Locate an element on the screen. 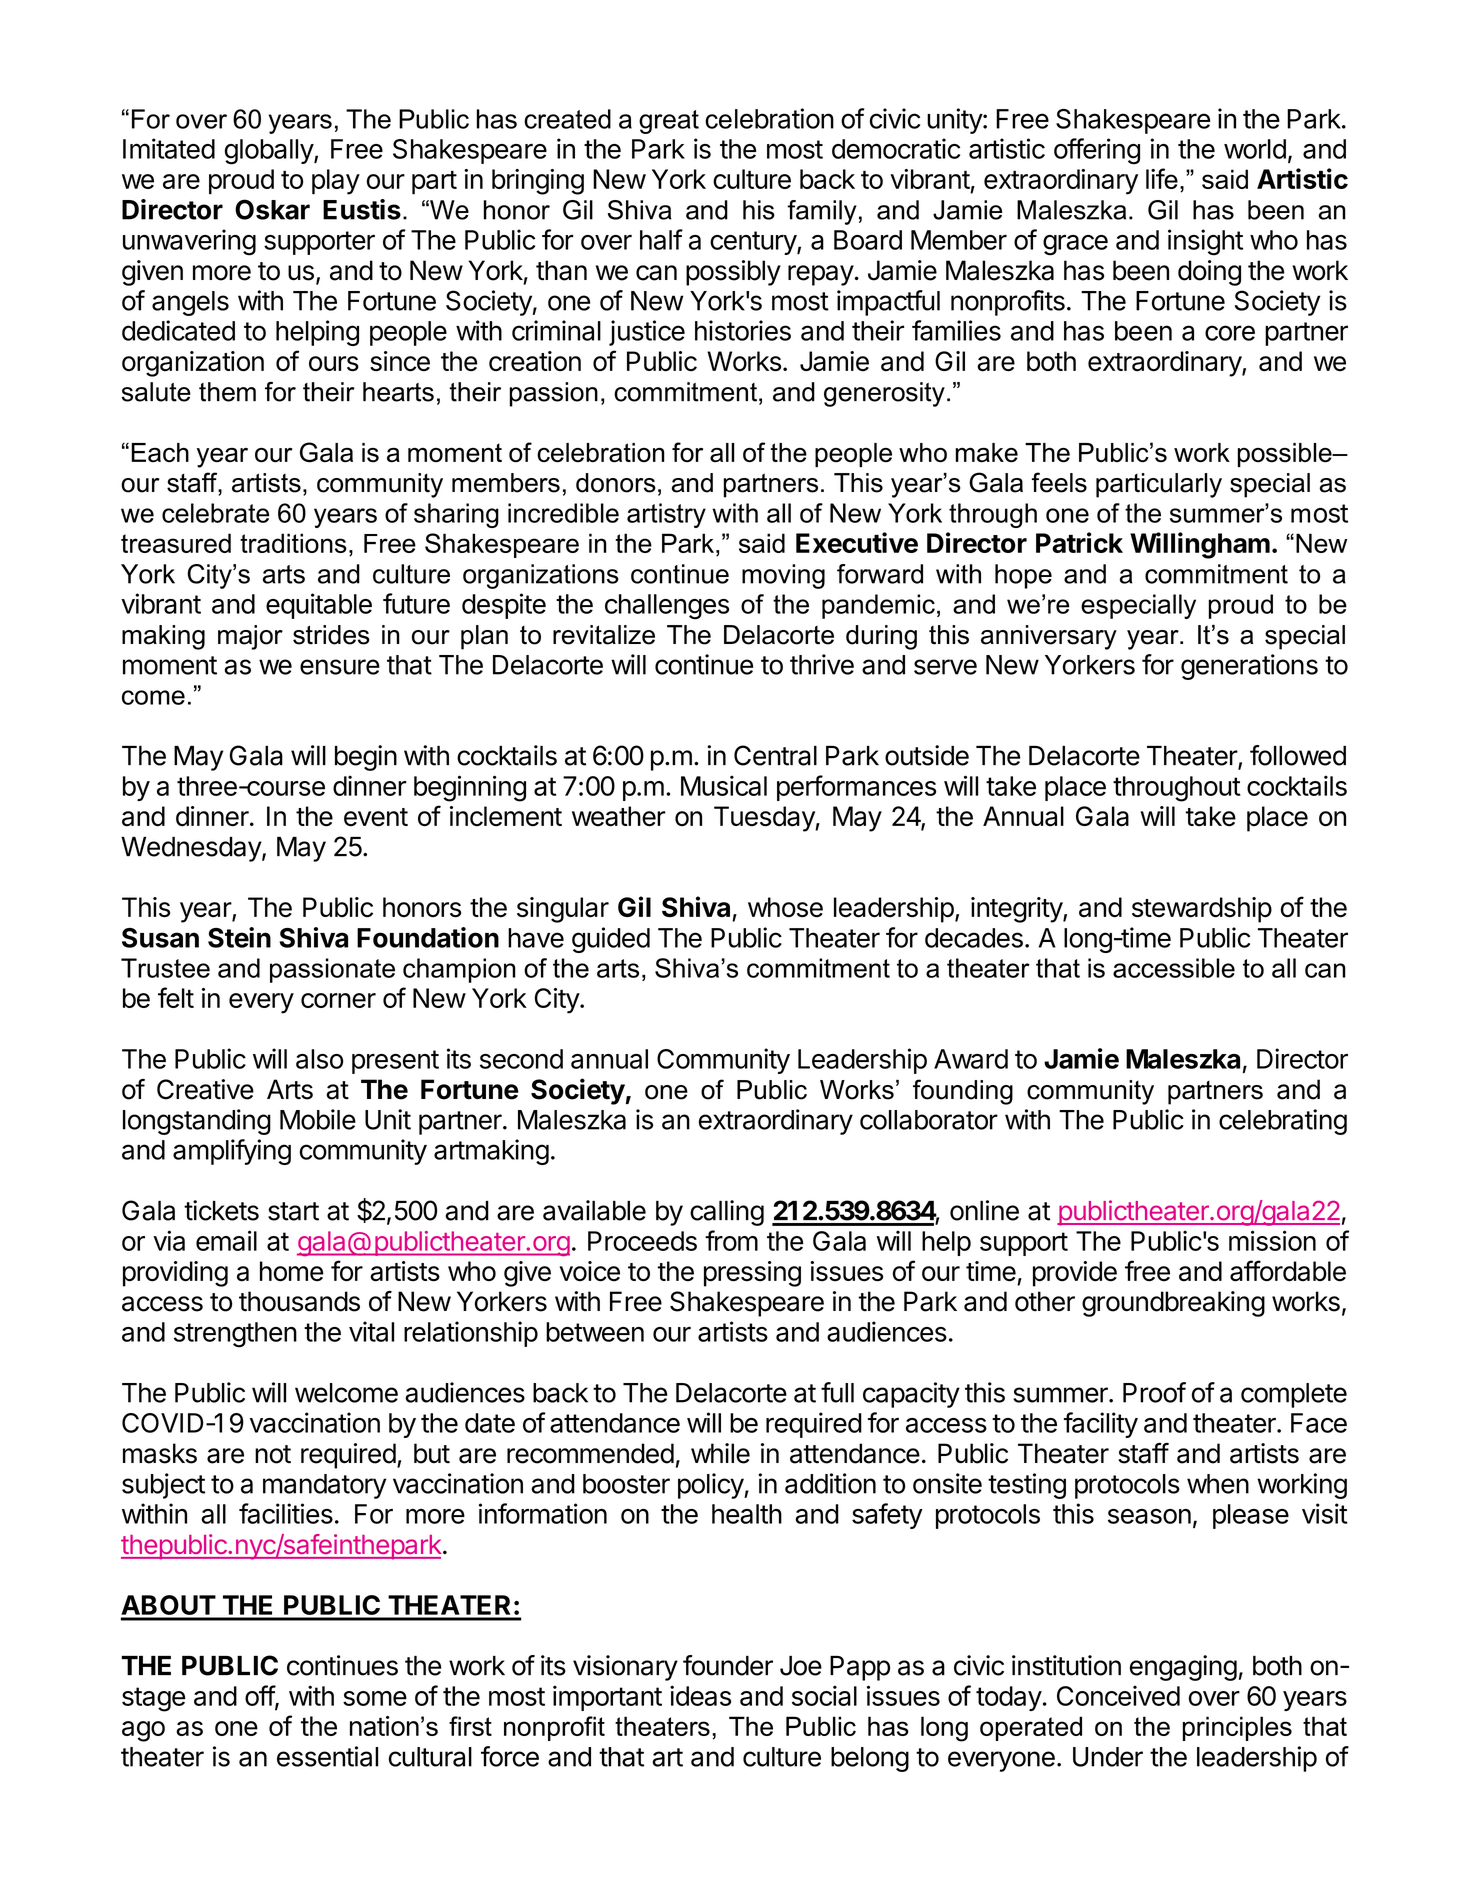 Image resolution: width=1468 pixels, height=1899 pixels. start is located at coordinates (293, 1211).
